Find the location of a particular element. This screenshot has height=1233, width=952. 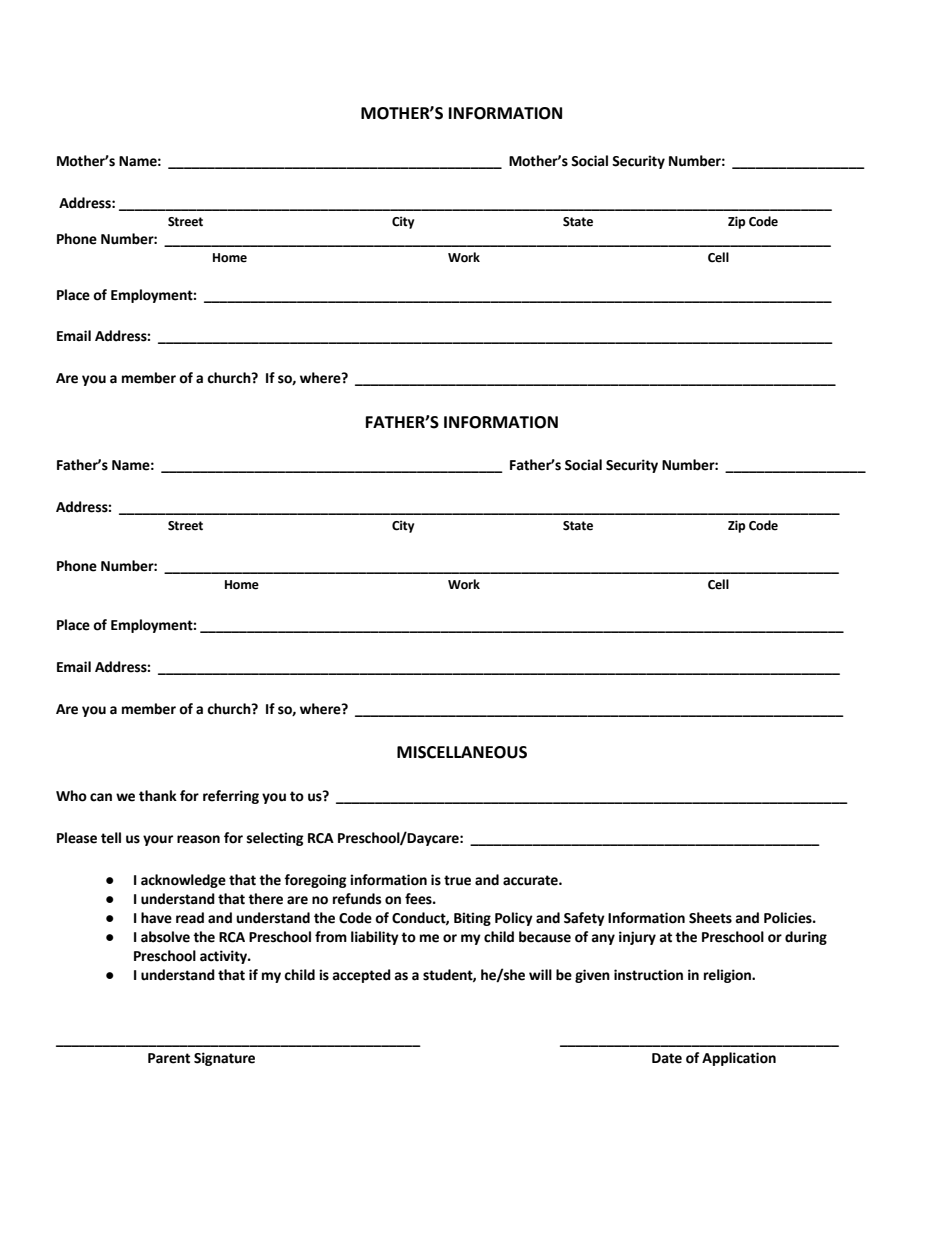

selecting is located at coordinates (275, 839).
